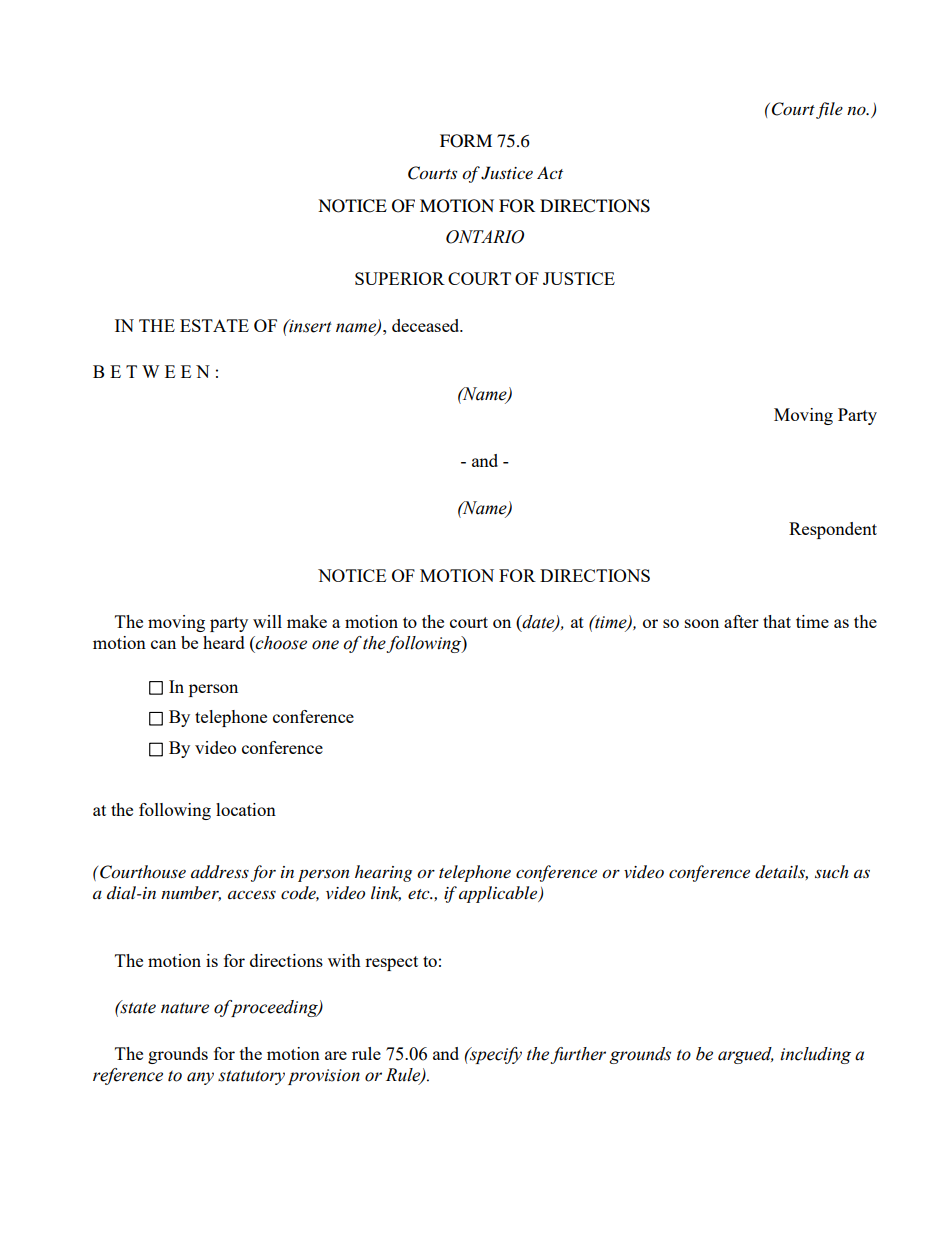 The image size is (952, 1233). Describe the element at coordinates (741, 621) in the screenshot. I see `after` at that location.
